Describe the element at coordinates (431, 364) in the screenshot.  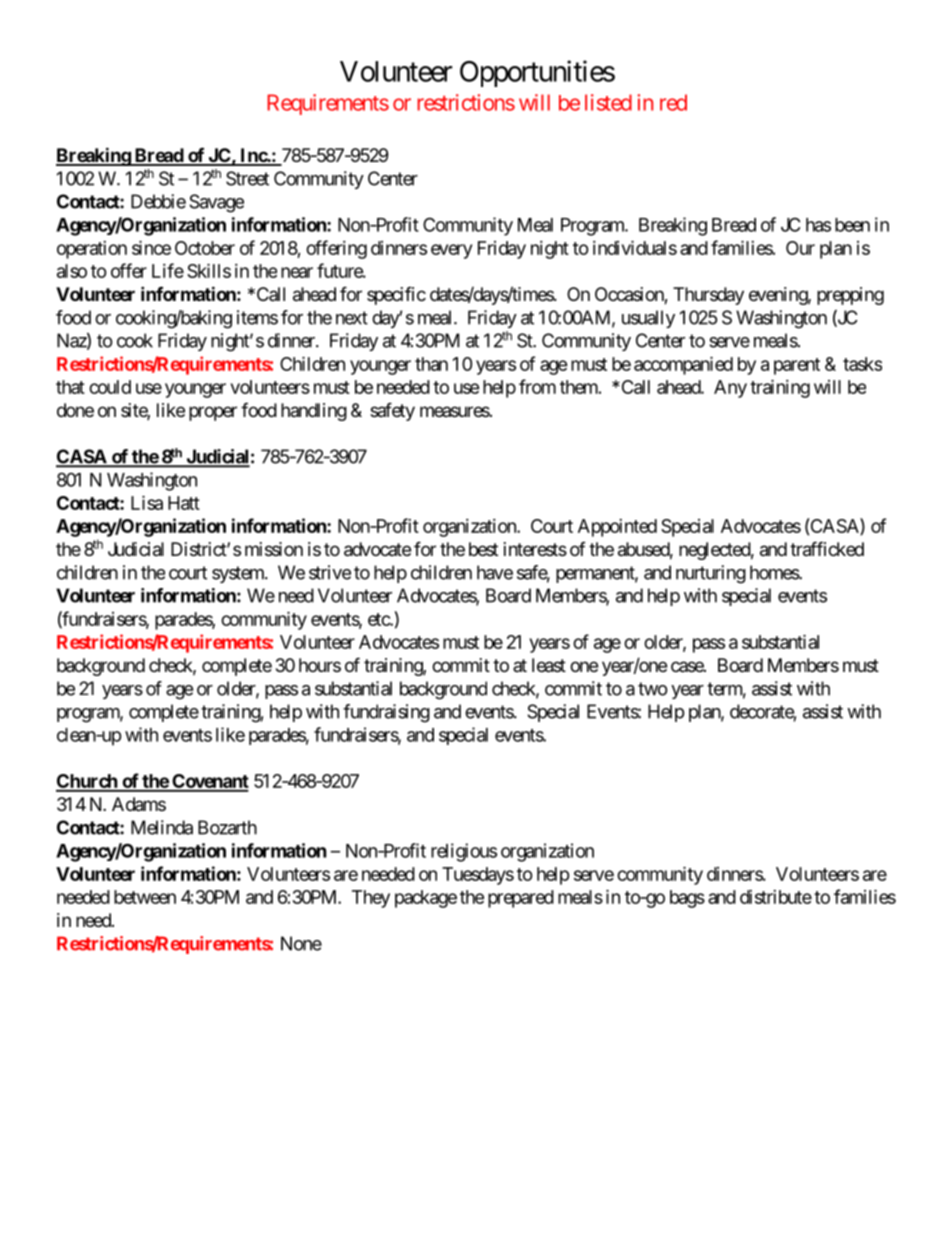
I see `than` at that location.
